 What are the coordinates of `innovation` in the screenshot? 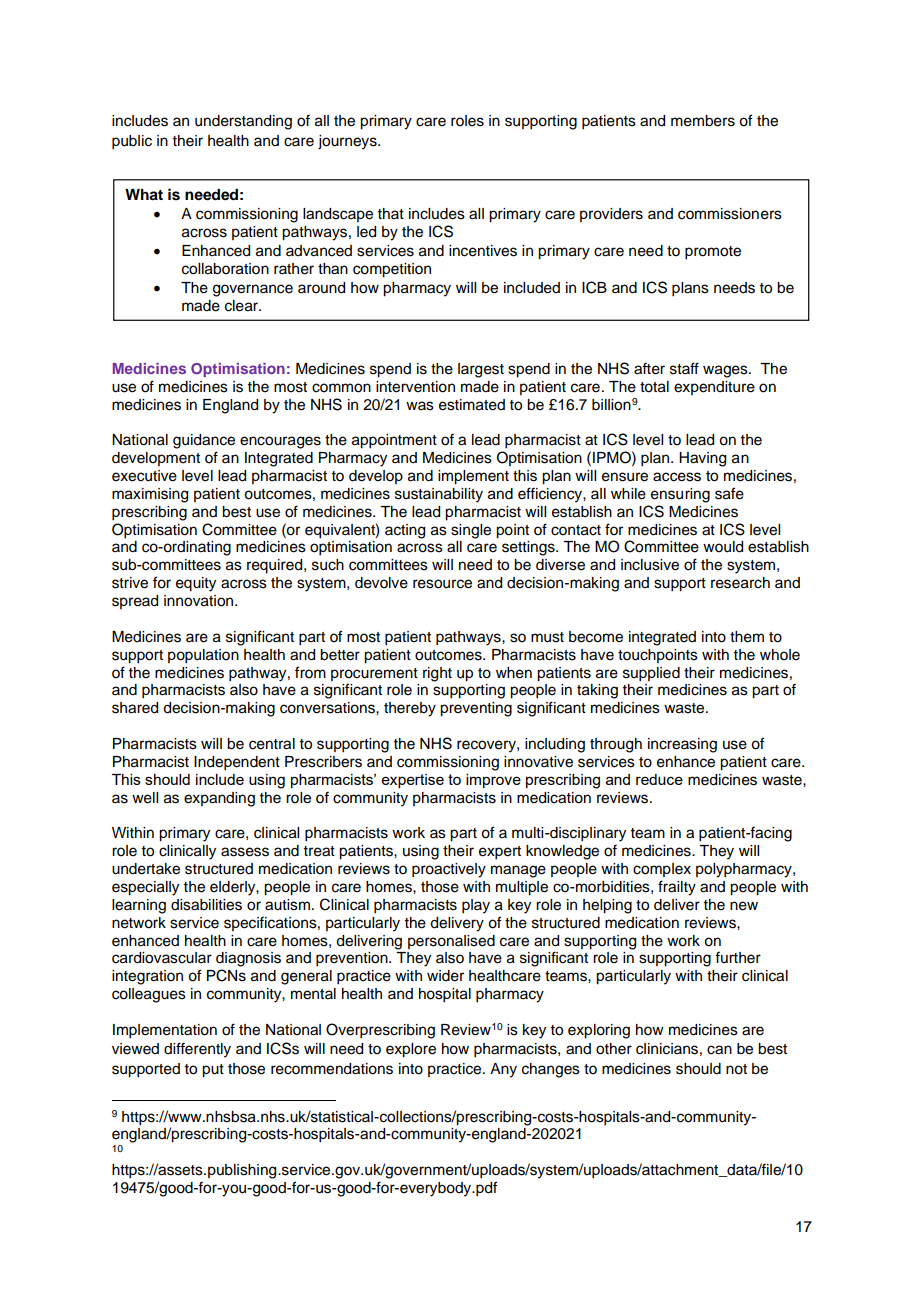 It's located at (200, 601).
